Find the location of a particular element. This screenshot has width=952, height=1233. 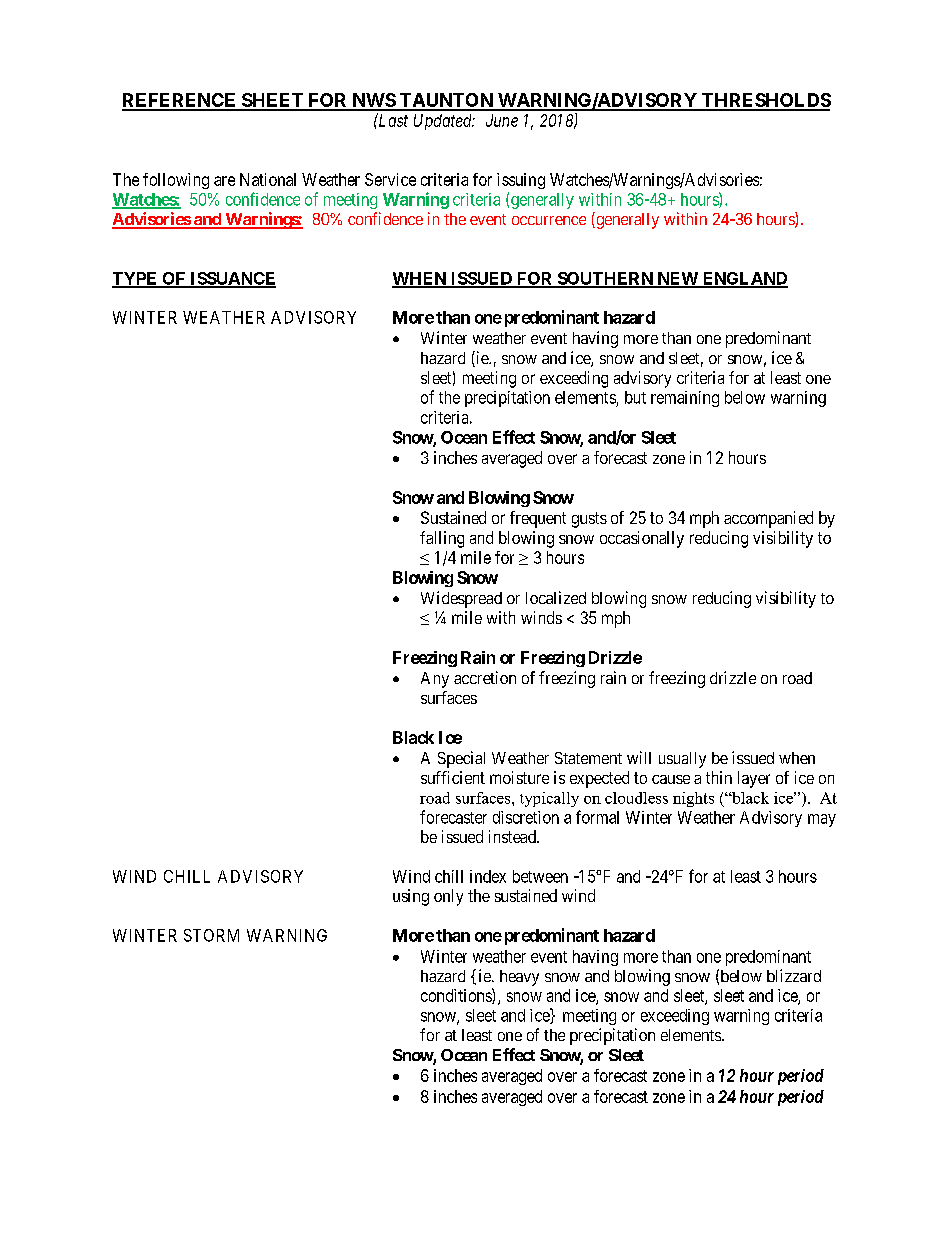

frequent is located at coordinates (538, 519).
